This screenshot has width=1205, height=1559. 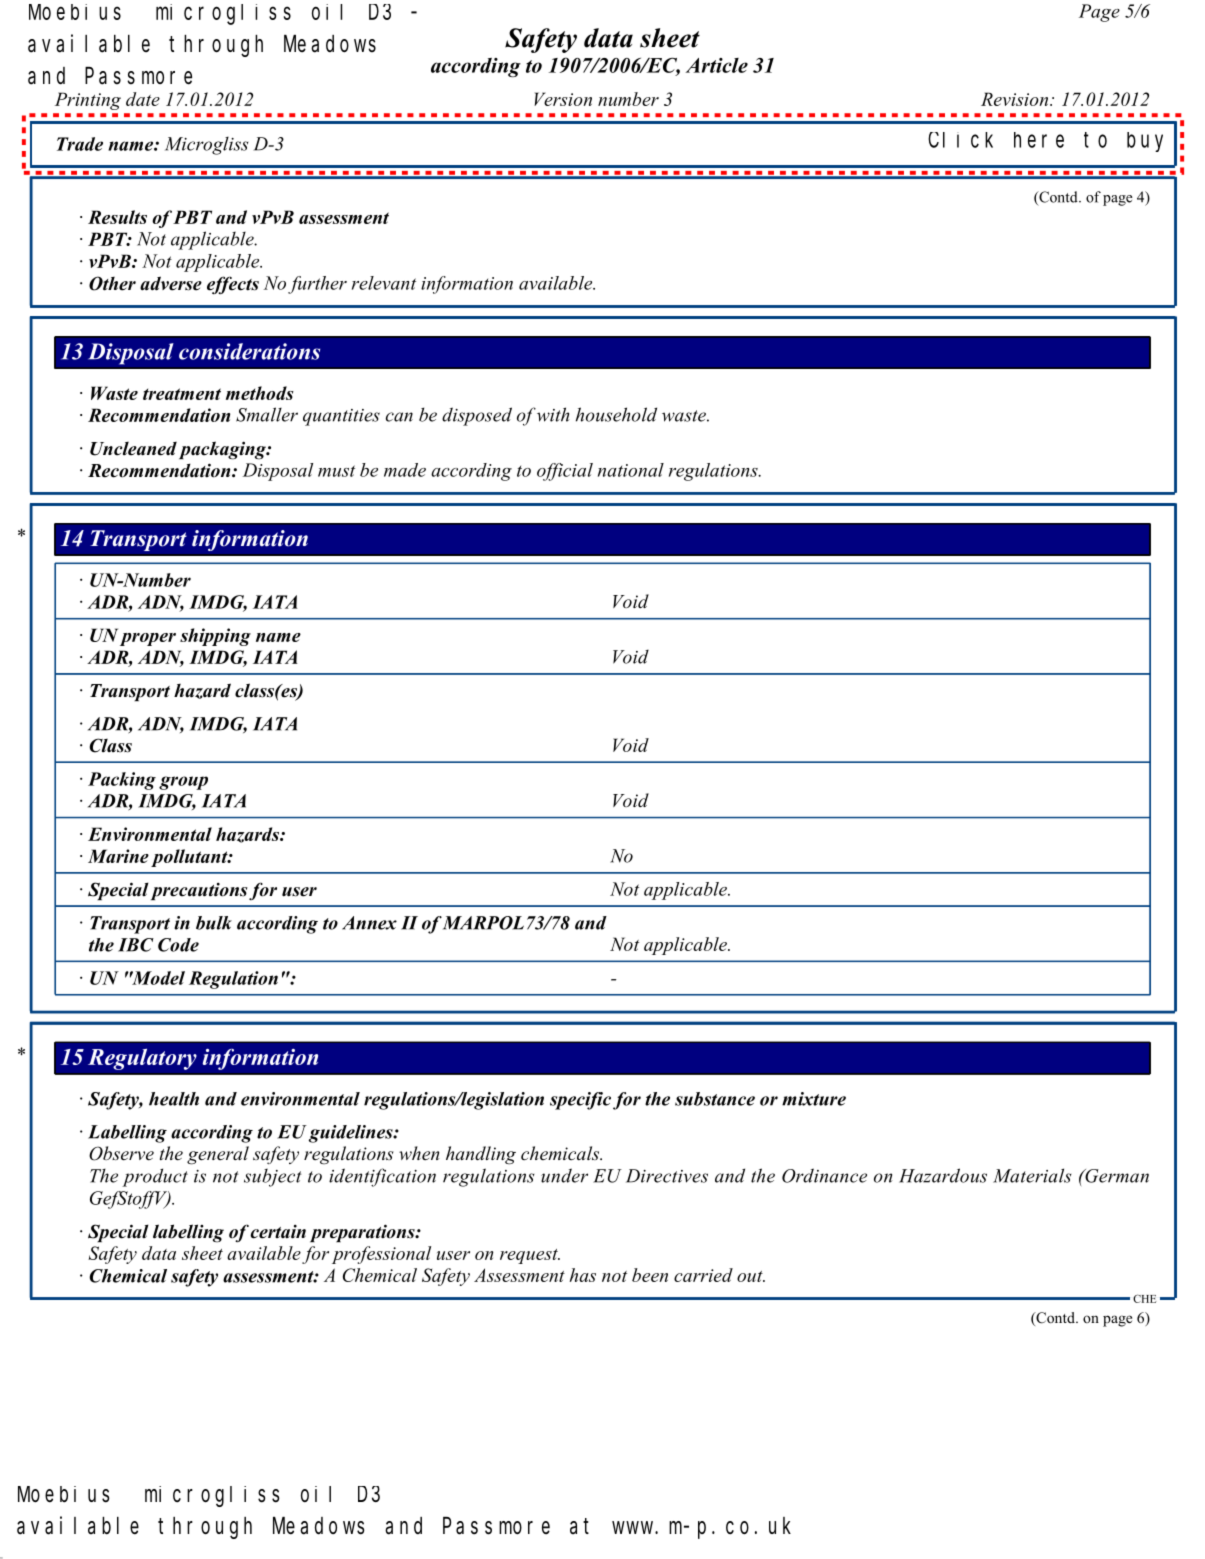 What do you see at coordinates (563, 99) in the screenshot?
I see `Version` at bounding box center [563, 99].
